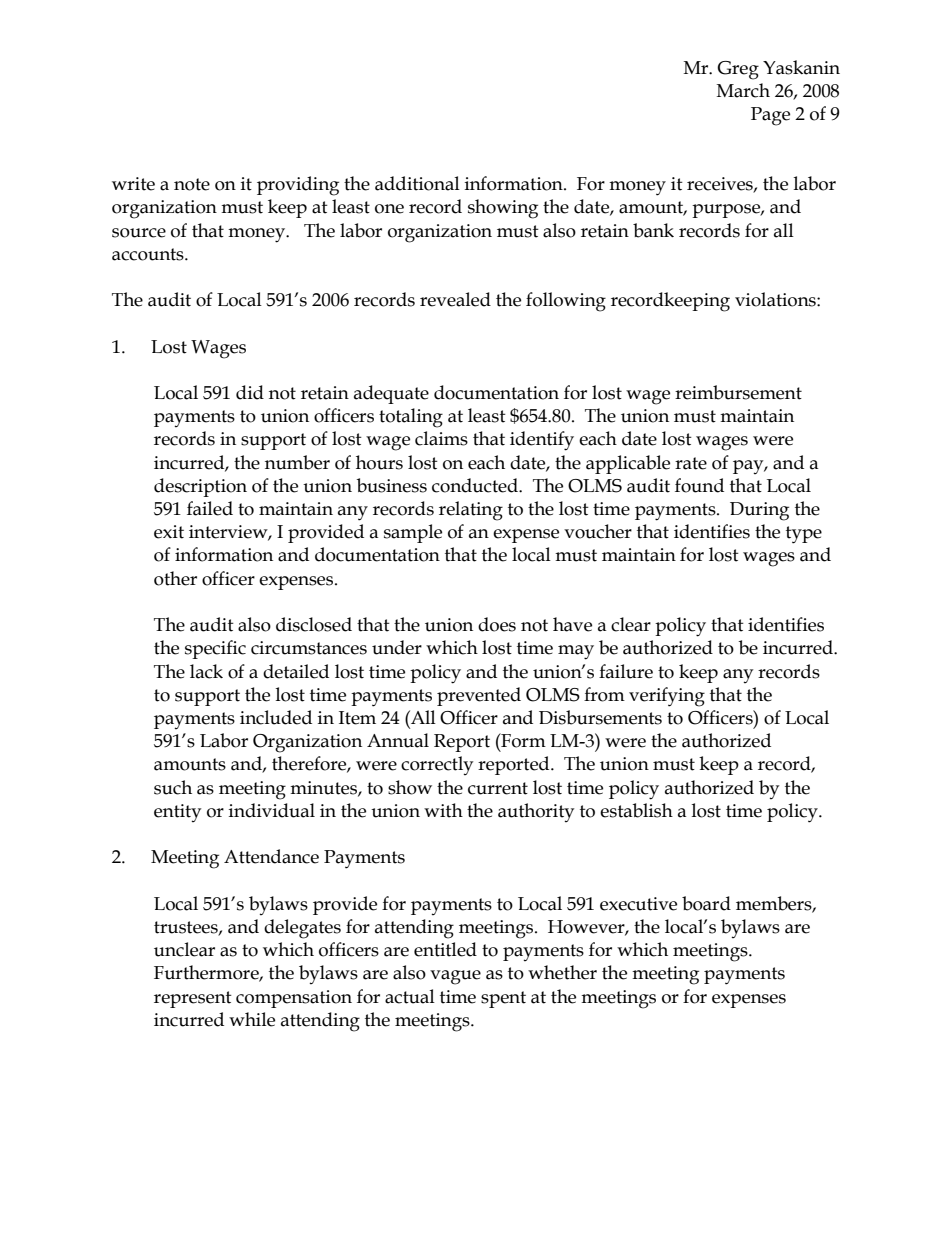 The height and width of the screenshot is (1233, 952). Describe the element at coordinates (738, 392) in the screenshot. I see `reimbursement` at that location.
